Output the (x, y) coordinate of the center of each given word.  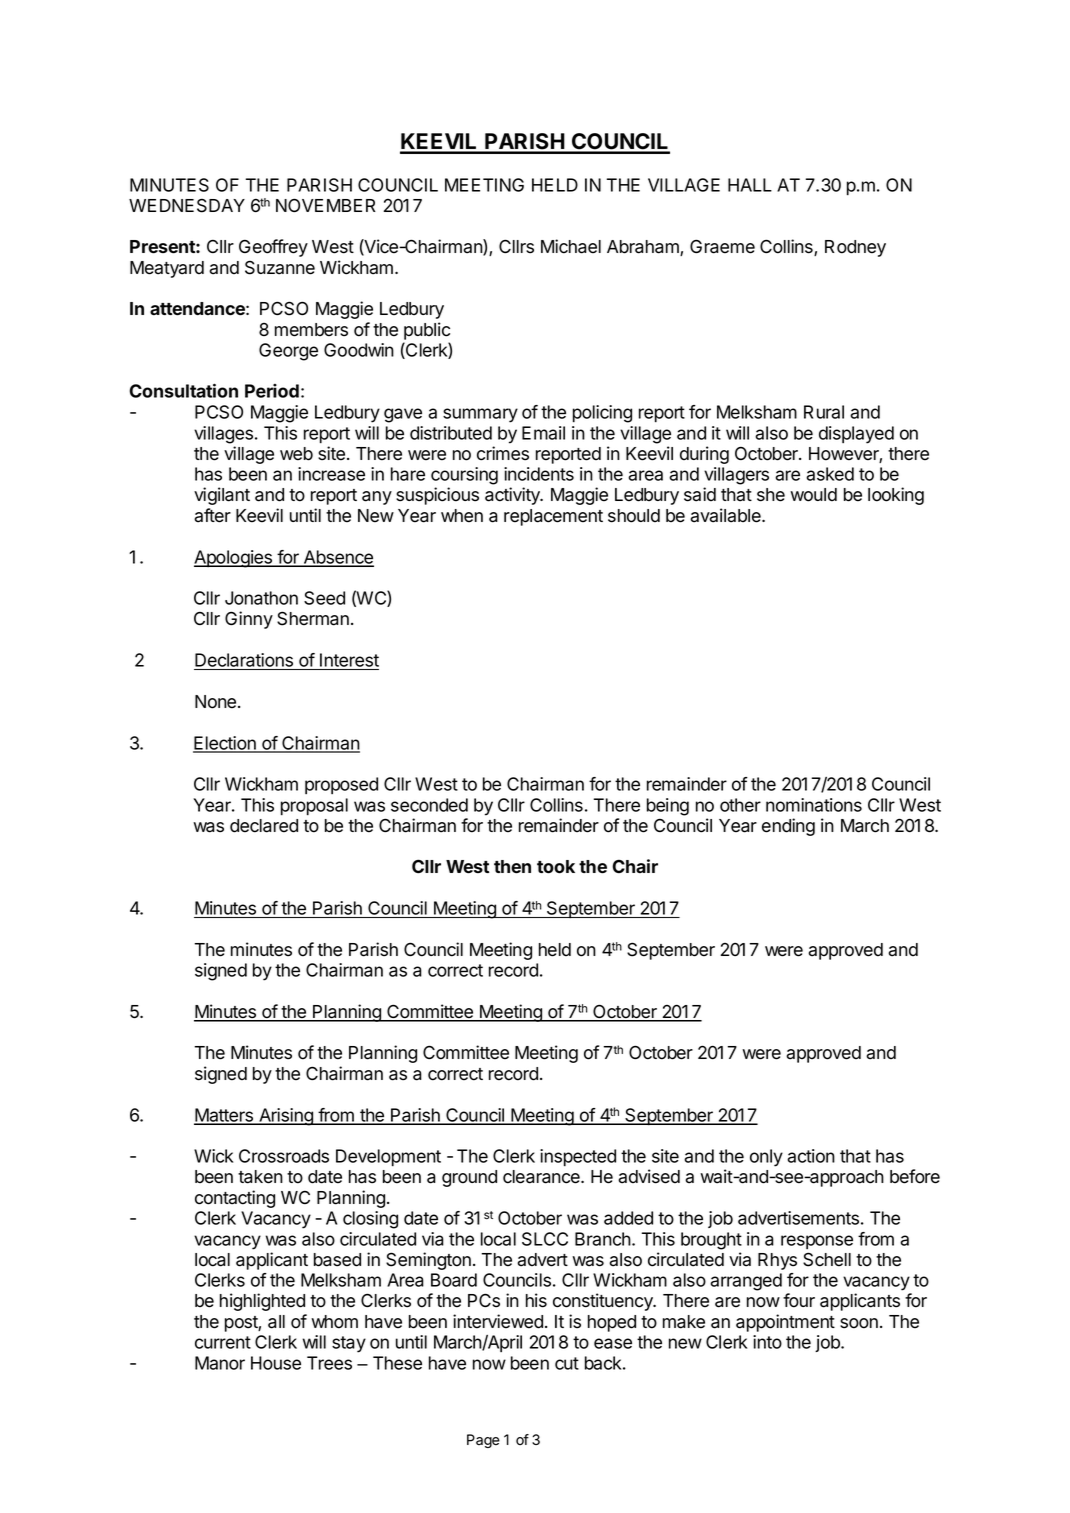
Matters (225, 1116)
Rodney (855, 248)
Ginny (249, 620)
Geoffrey (273, 248)
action (811, 1156)
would (813, 495)
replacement (553, 517)
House (276, 1363)
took (556, 867)
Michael (571, 246)
